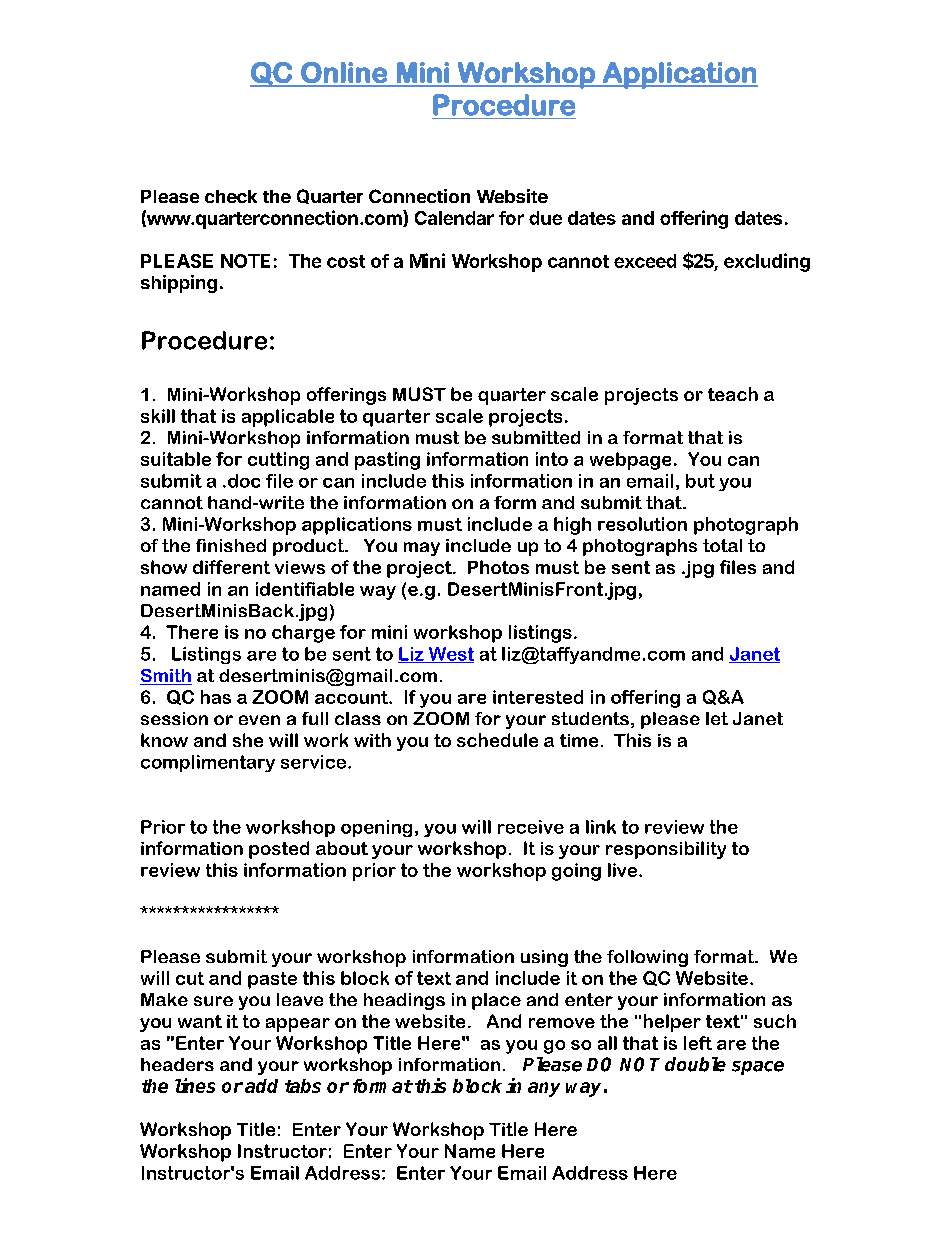  Describe the element at coordinates (195, 1085) in the screenshot. I see `lines` at that location.
